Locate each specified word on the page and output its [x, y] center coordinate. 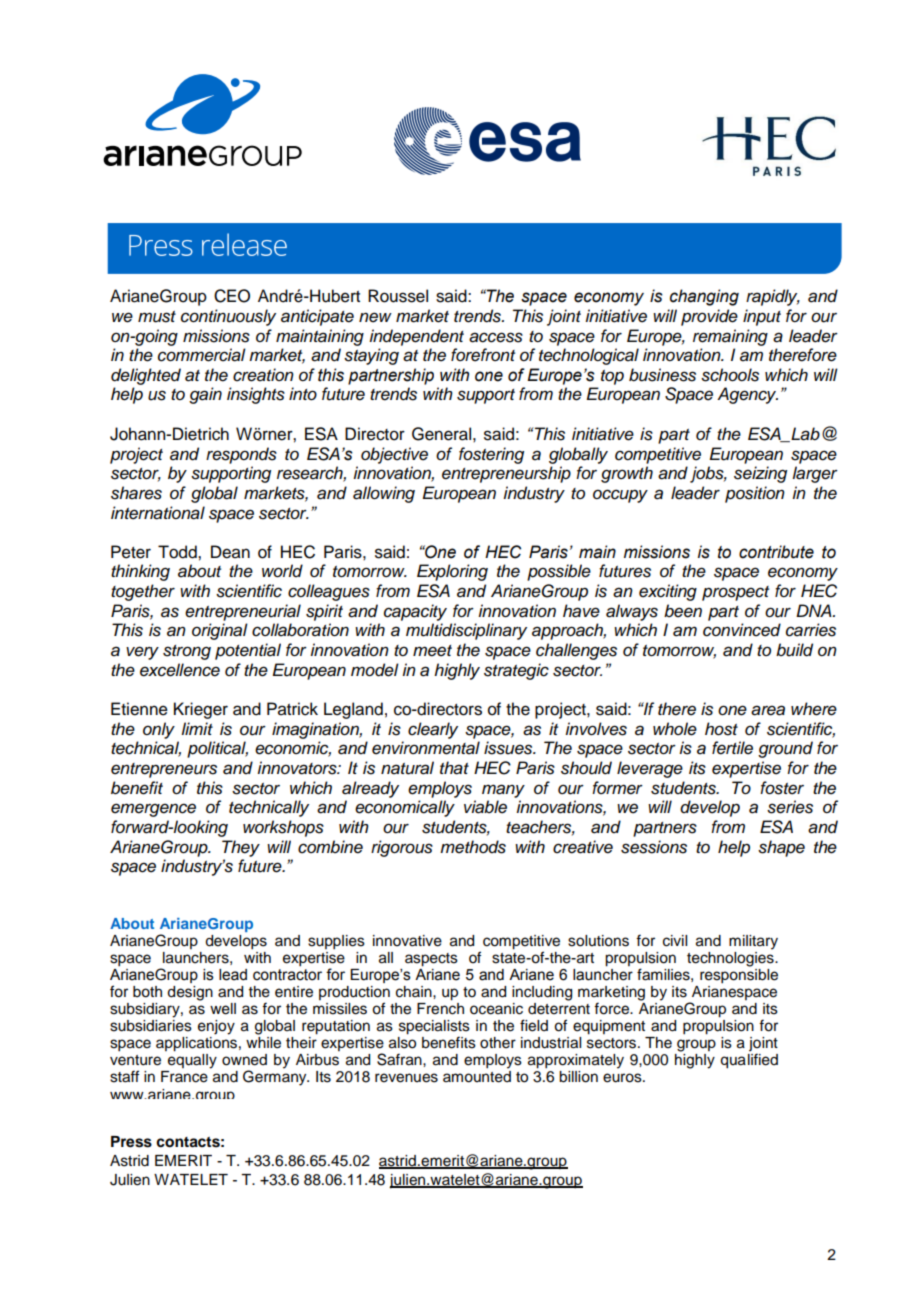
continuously [228, 317]
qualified [749, 1061]
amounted [477, 1077]
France [184, 1077]
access [496, 337]
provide [709, 317]
